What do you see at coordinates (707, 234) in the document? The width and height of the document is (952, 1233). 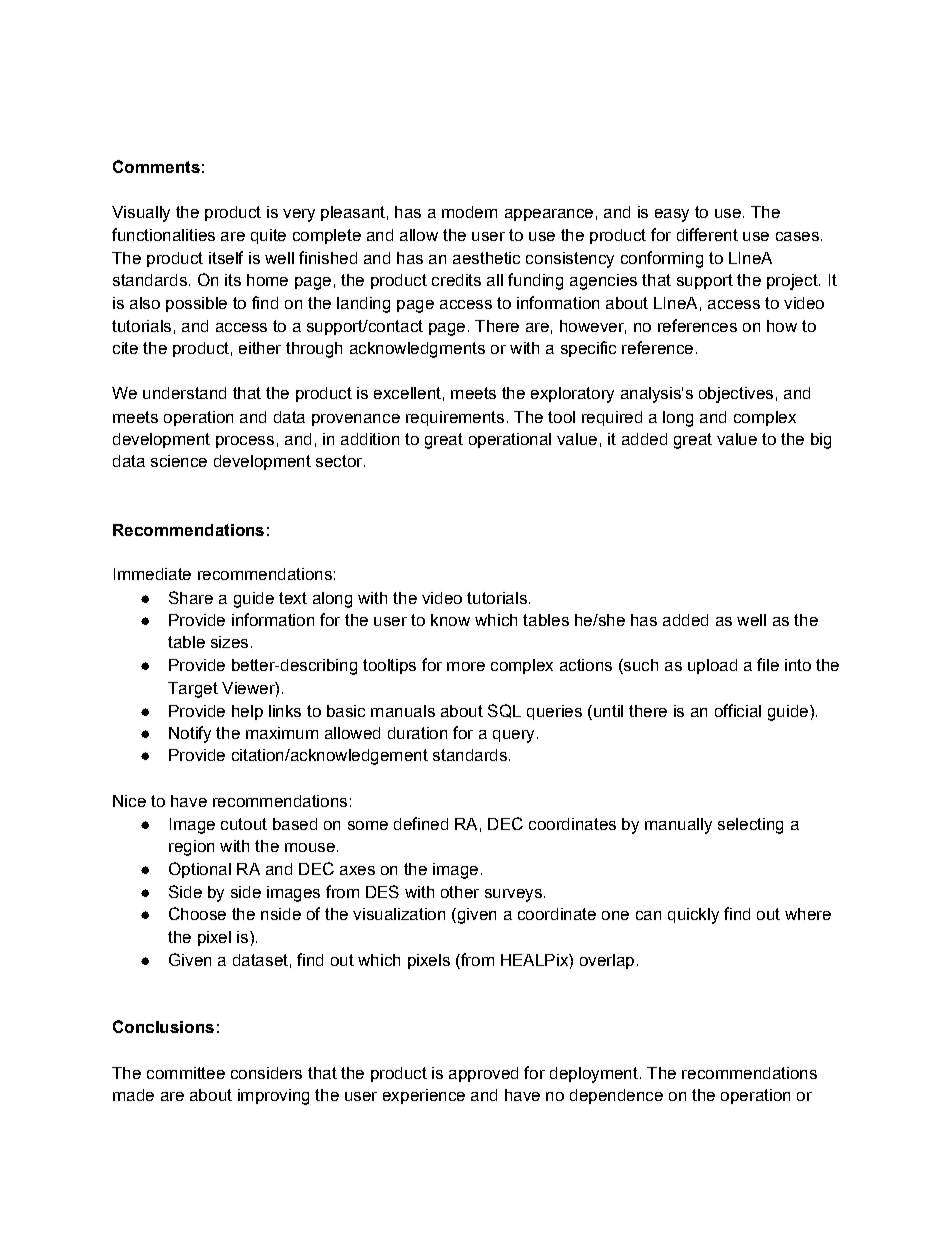 I see `different` at bounding box center [707, 234].
